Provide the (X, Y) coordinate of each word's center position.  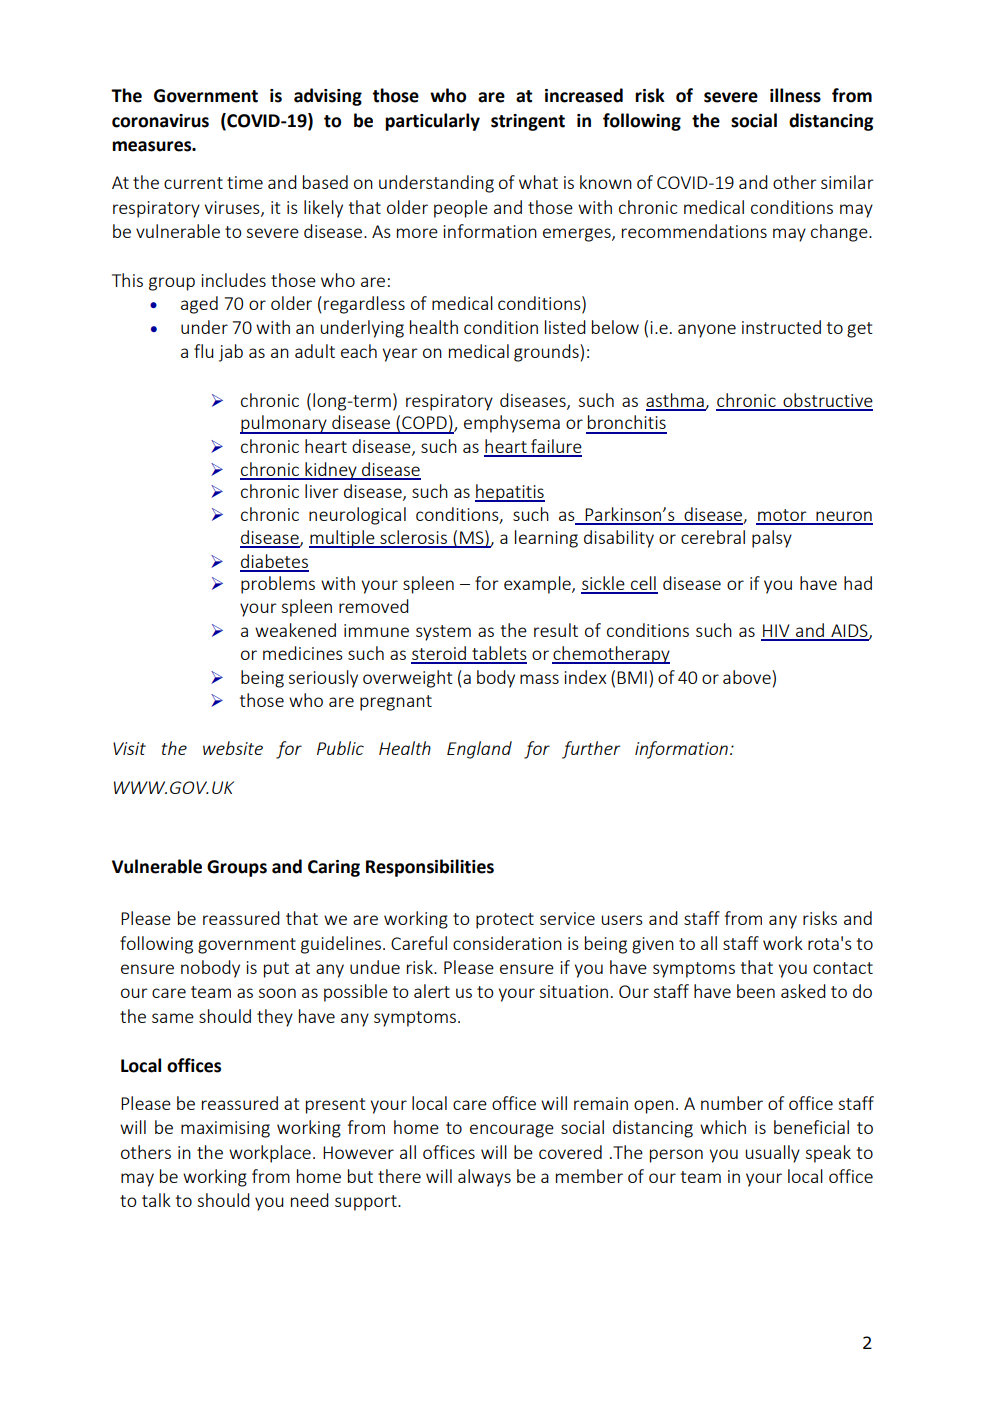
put (276, 970)
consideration (507, 943)
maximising (225, 1129)
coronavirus (160, 121)
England (479, 750)
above (748, 677)
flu (204, 351)
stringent (528, 122)
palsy (772, 539)
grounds (547, 353)
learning (546, 539)
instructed (781, 327)
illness (795, 95)
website (233, 748)
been (756, 991)
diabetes (274, 562)
